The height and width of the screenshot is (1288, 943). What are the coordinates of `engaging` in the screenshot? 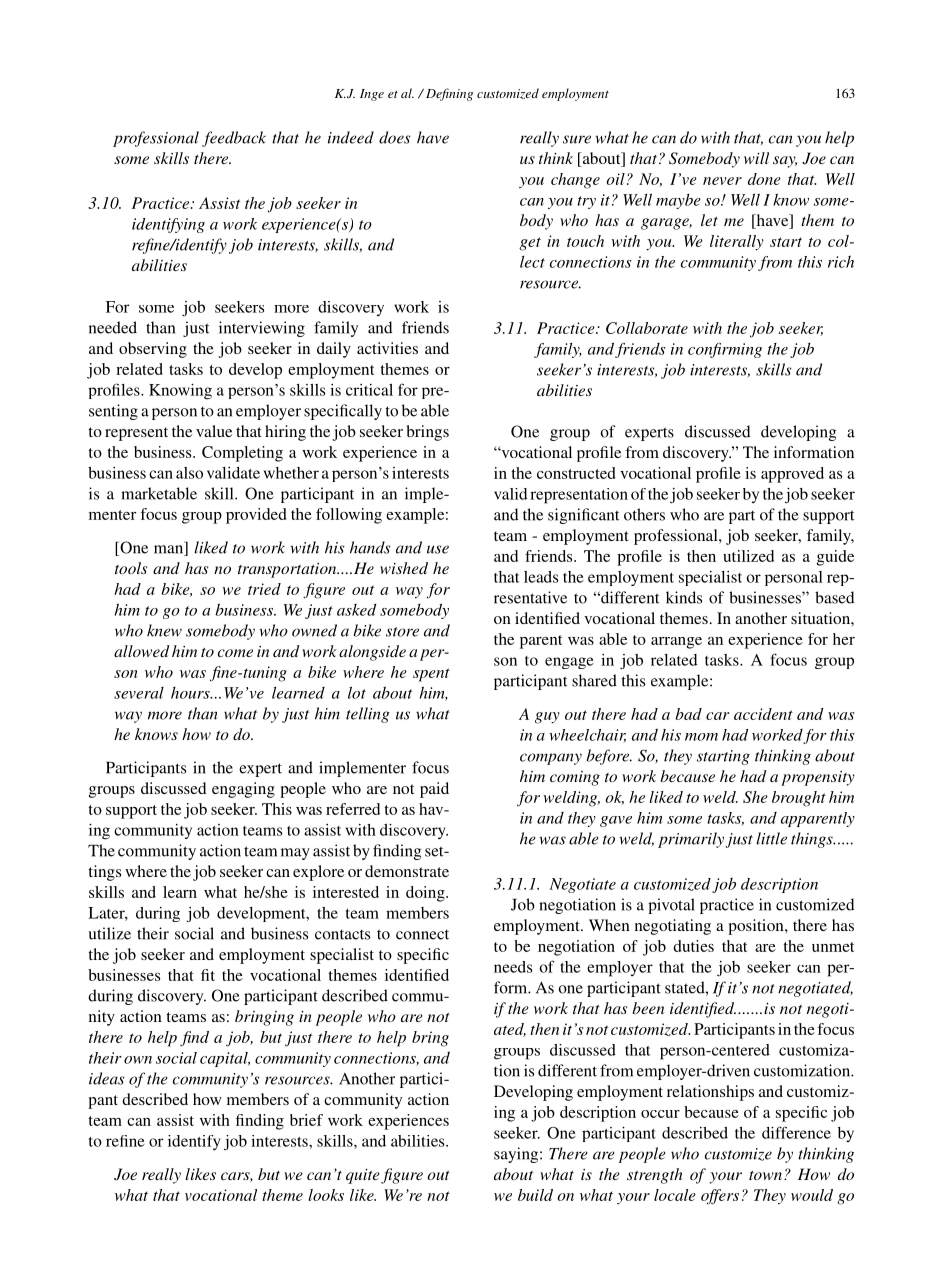 It's located at (243, 790).
